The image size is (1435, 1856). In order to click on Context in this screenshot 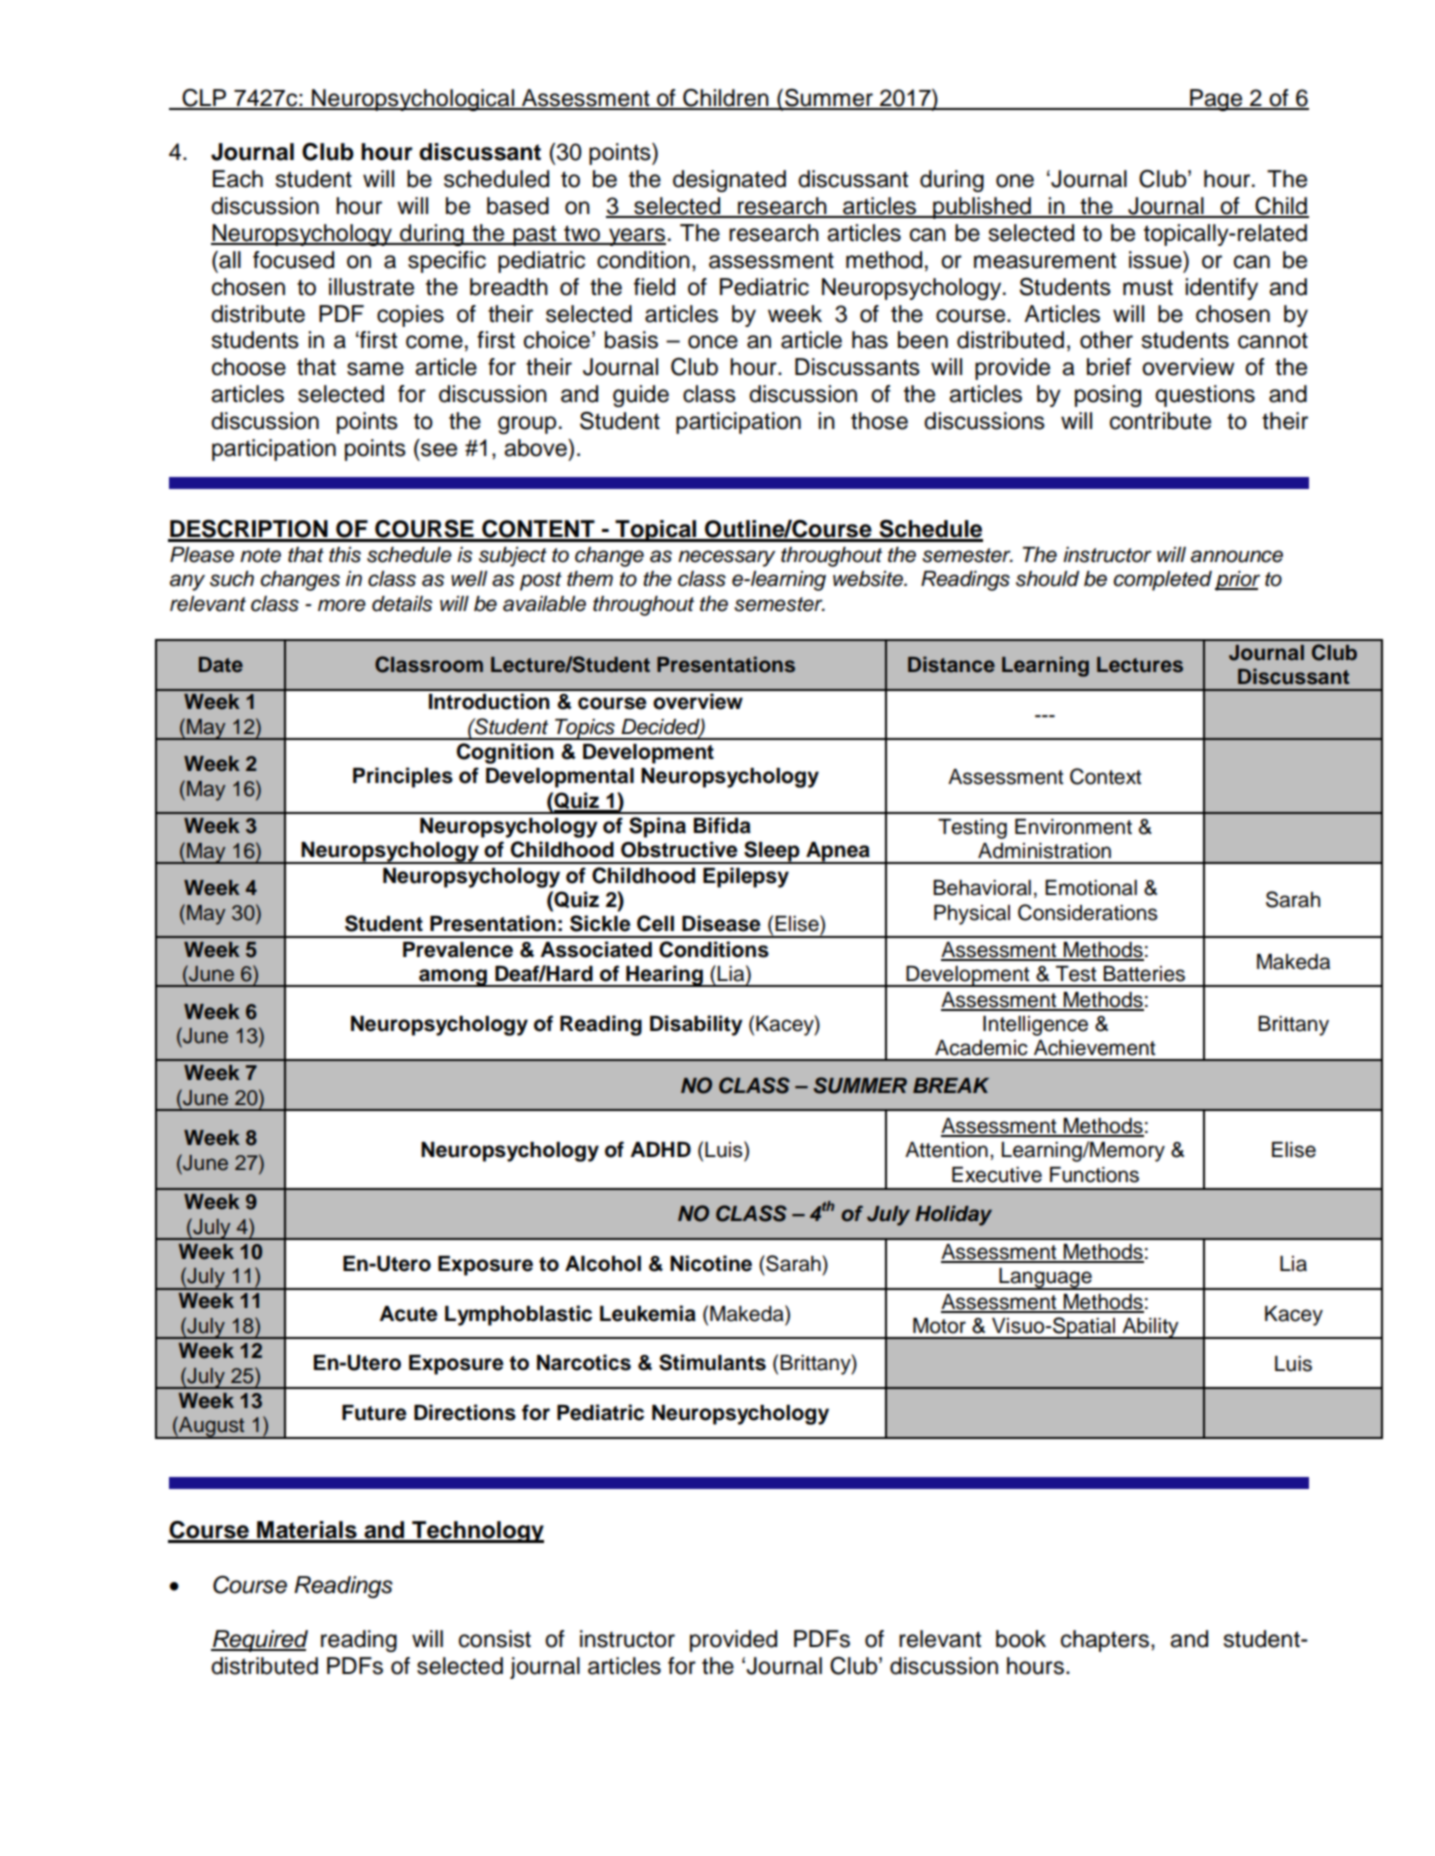, I will do `click(1105, 776)`.
